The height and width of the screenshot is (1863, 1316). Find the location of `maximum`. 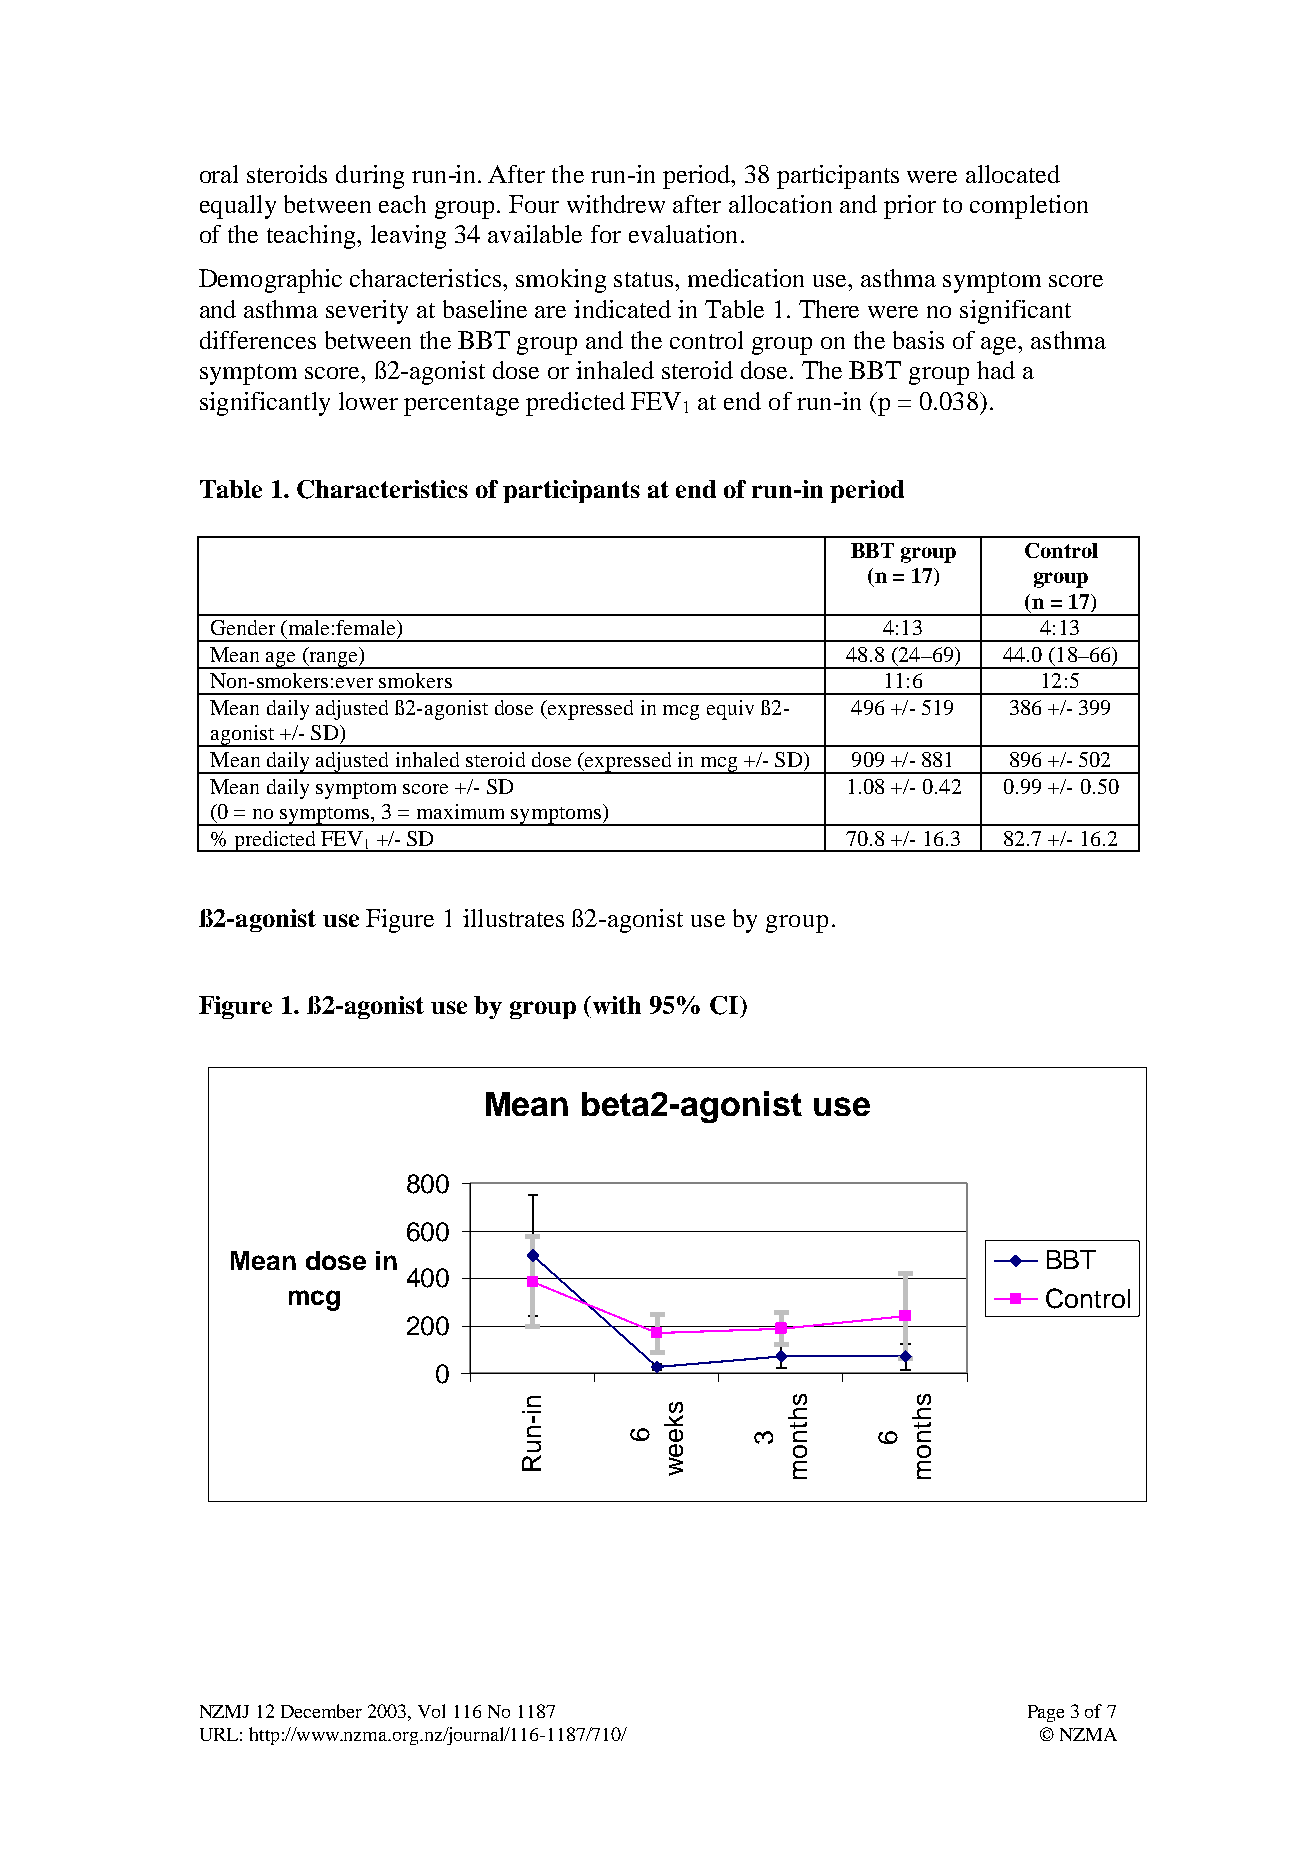

maximum is located at coordinates (460, 811).
